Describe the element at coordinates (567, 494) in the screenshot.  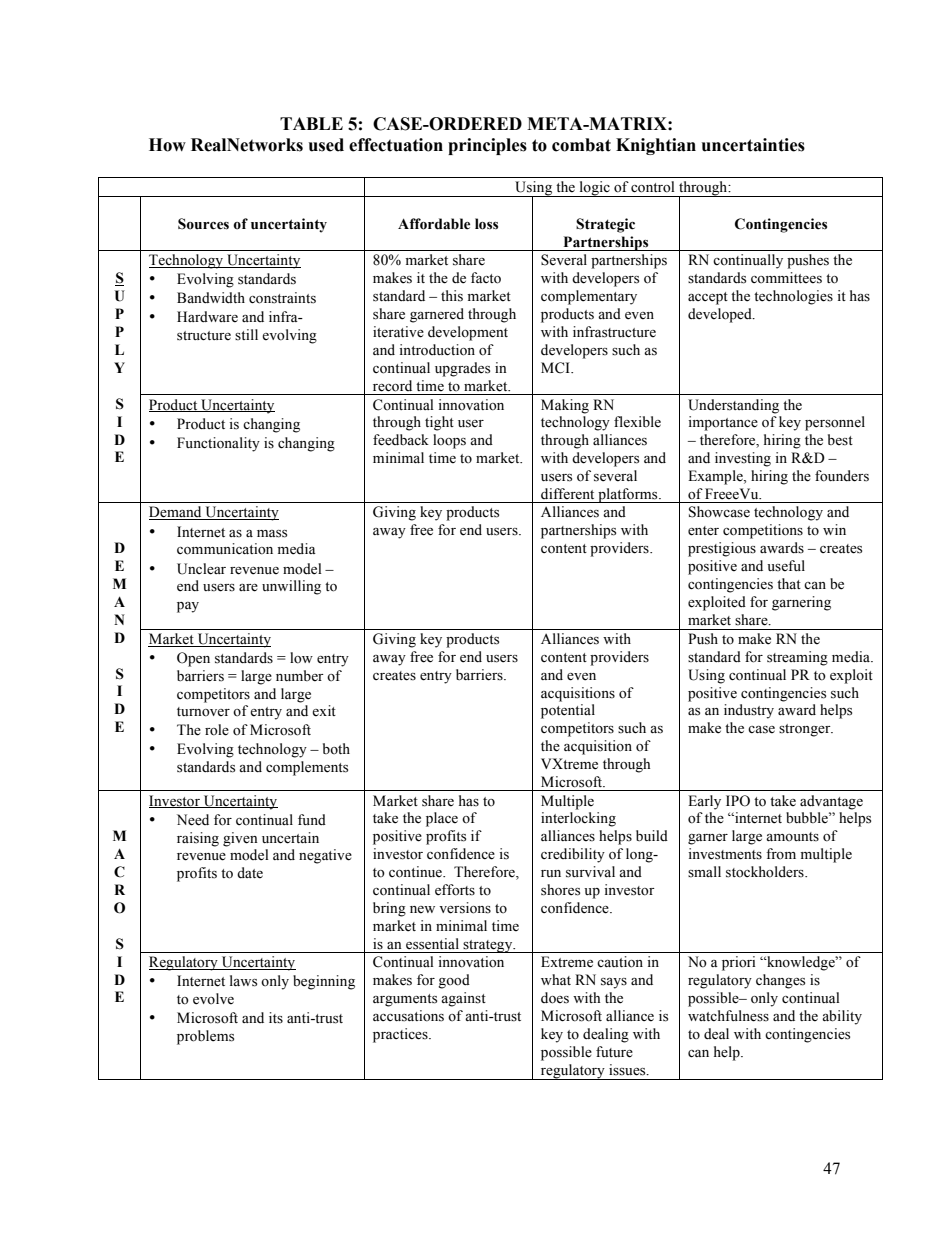
I see `different` at that location.
